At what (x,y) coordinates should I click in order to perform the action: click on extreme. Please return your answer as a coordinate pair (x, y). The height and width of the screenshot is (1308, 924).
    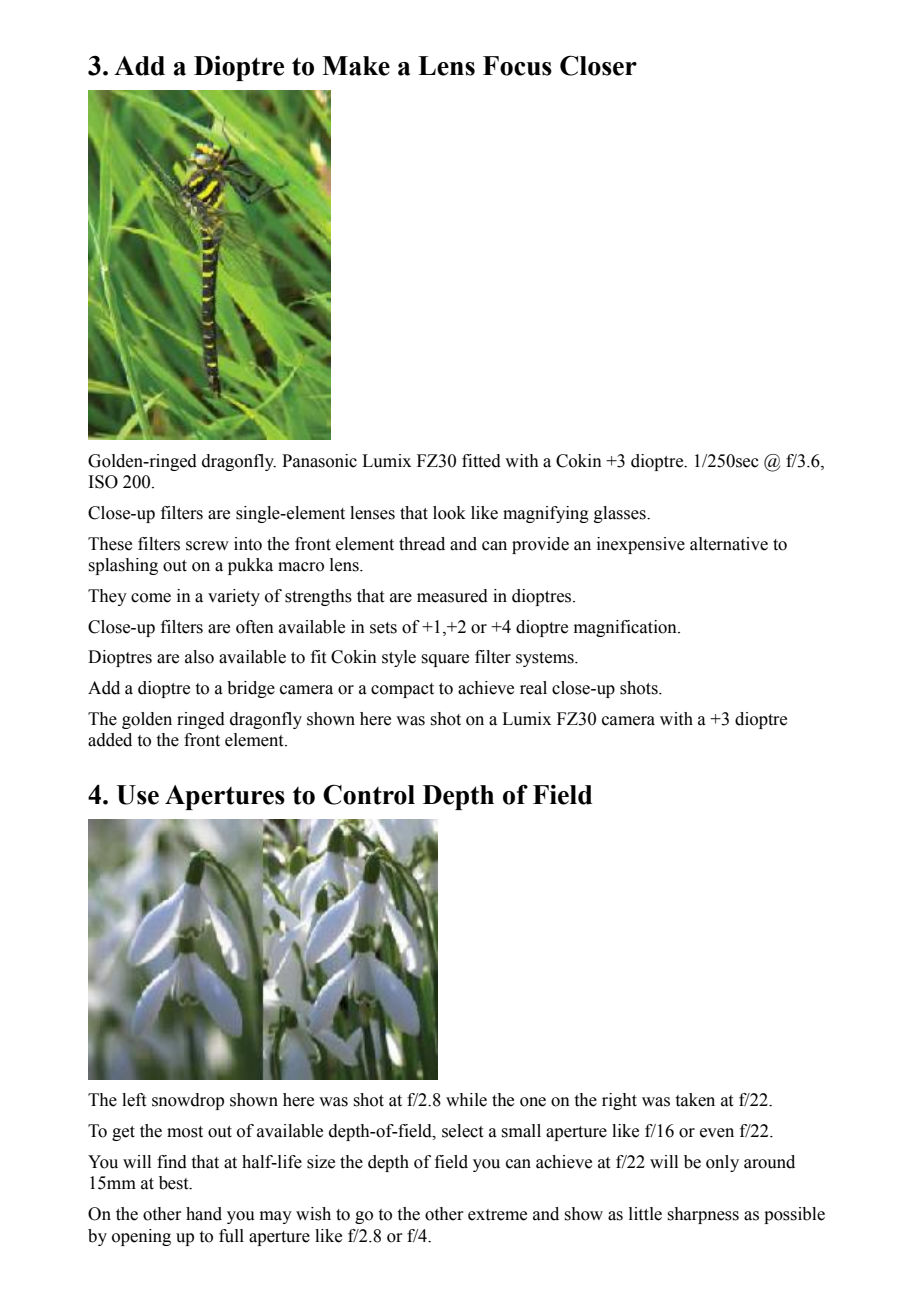
    Looking at the image, I should click on (497, 1215).
